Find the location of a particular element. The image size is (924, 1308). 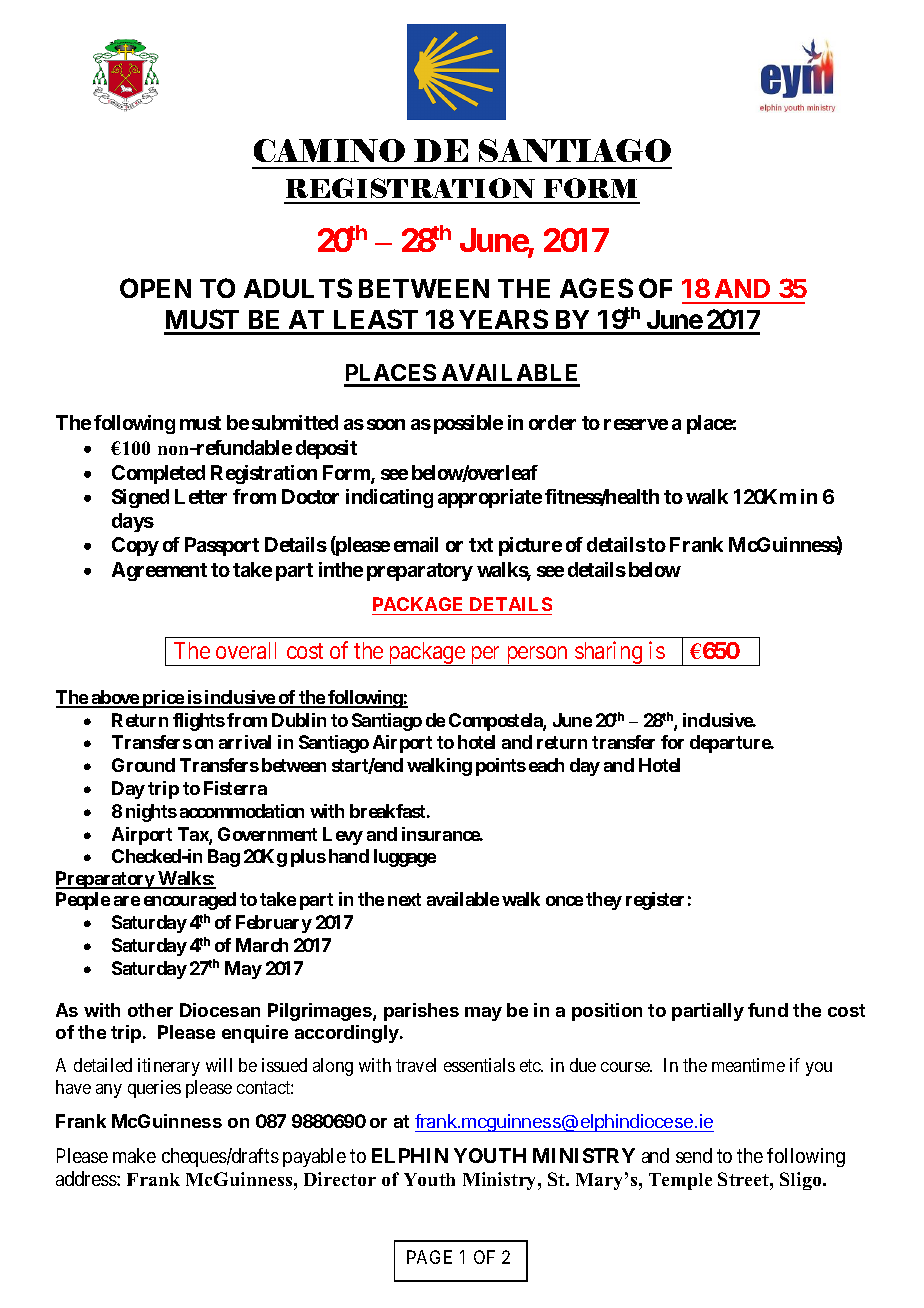

Dublin is located at coordinates (299, 720).
